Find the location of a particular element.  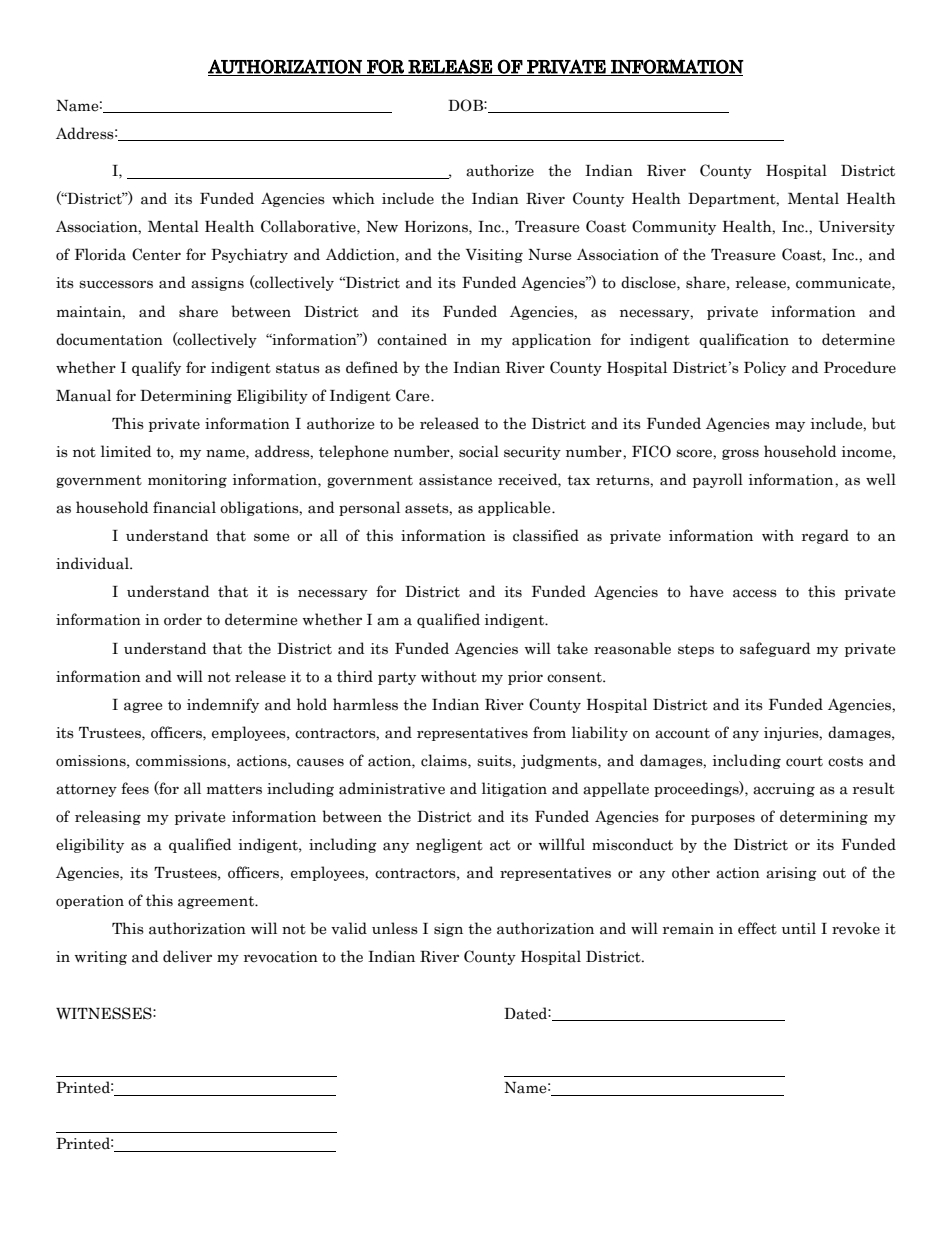

prior is located at coordinates (525, 678).
